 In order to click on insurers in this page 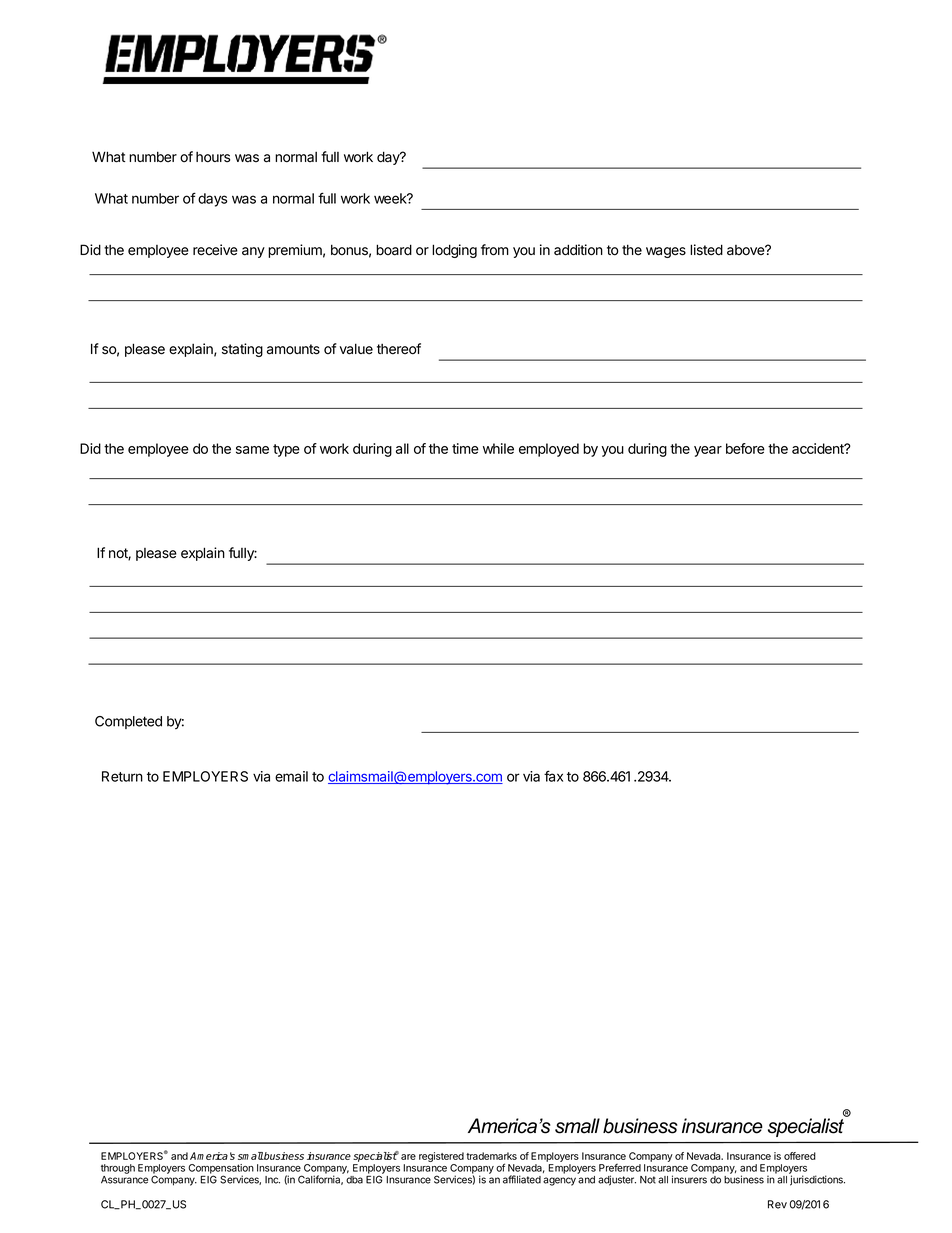, I will do `click(689, 1179)`.
